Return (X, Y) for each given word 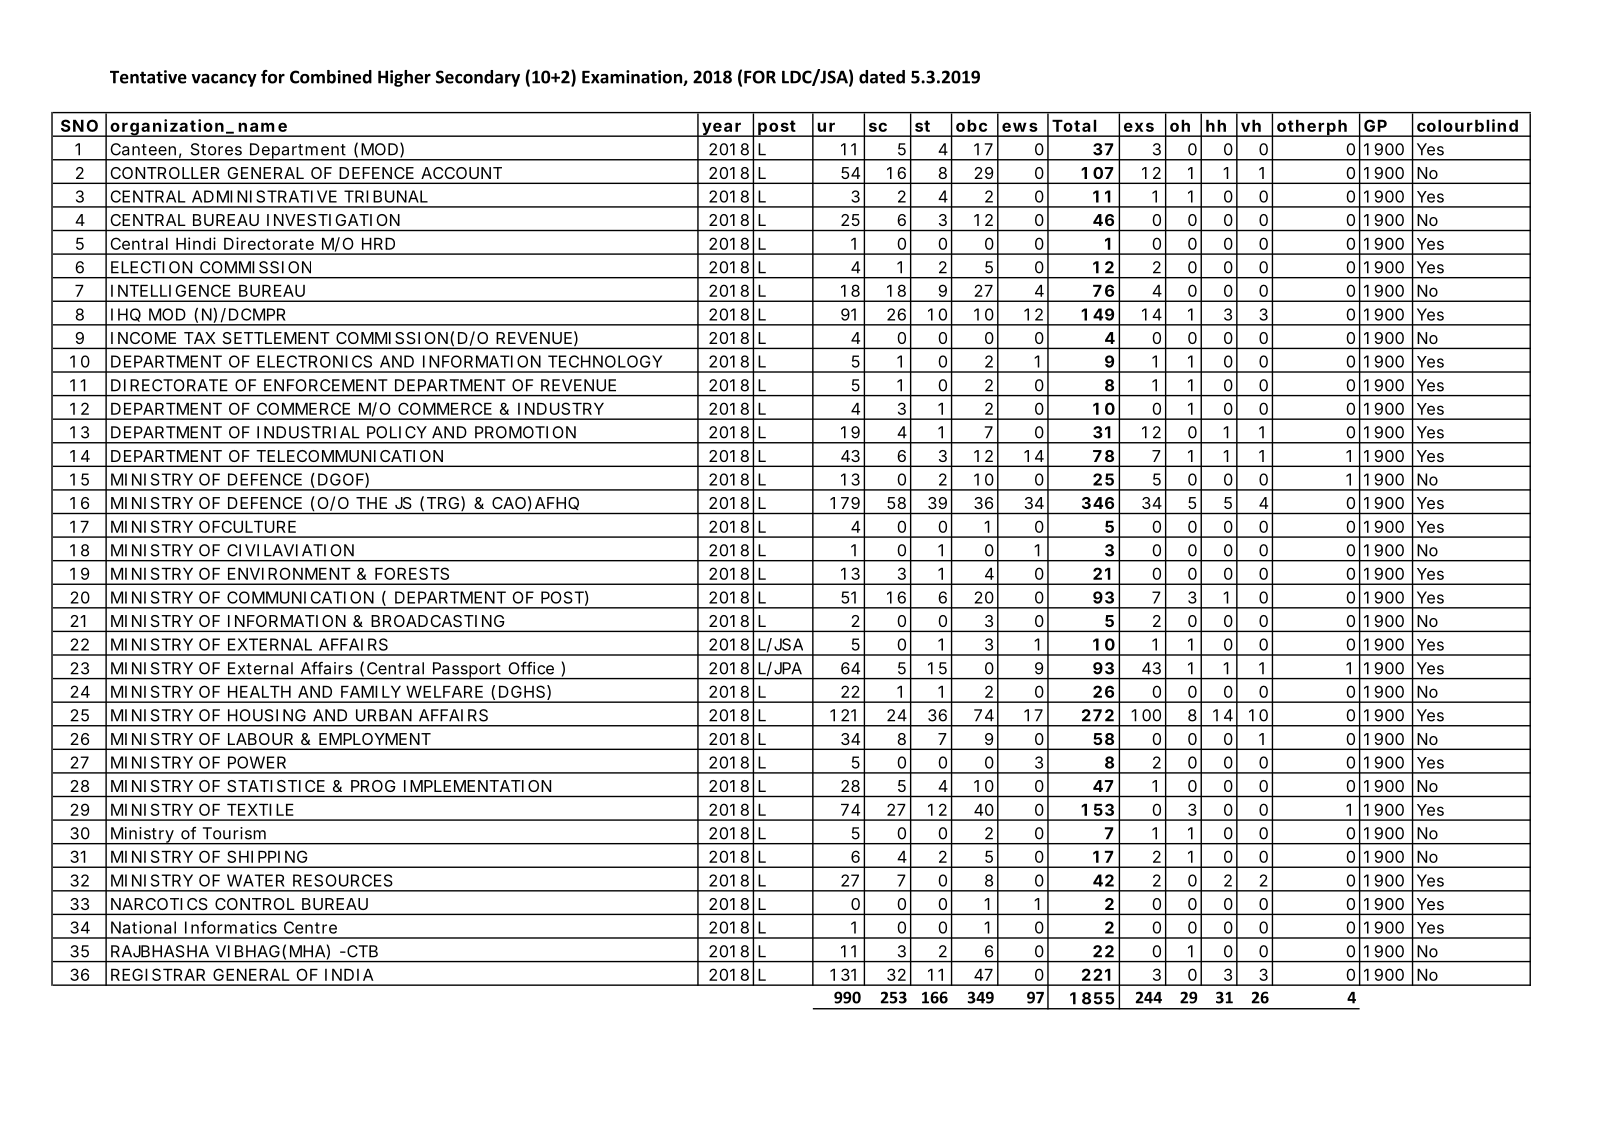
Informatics (231, 927)
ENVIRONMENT (289, 573)
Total (1074, 125)
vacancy (224, 80)
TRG (443, 503)
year (722, 129)
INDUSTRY (561, 408)
